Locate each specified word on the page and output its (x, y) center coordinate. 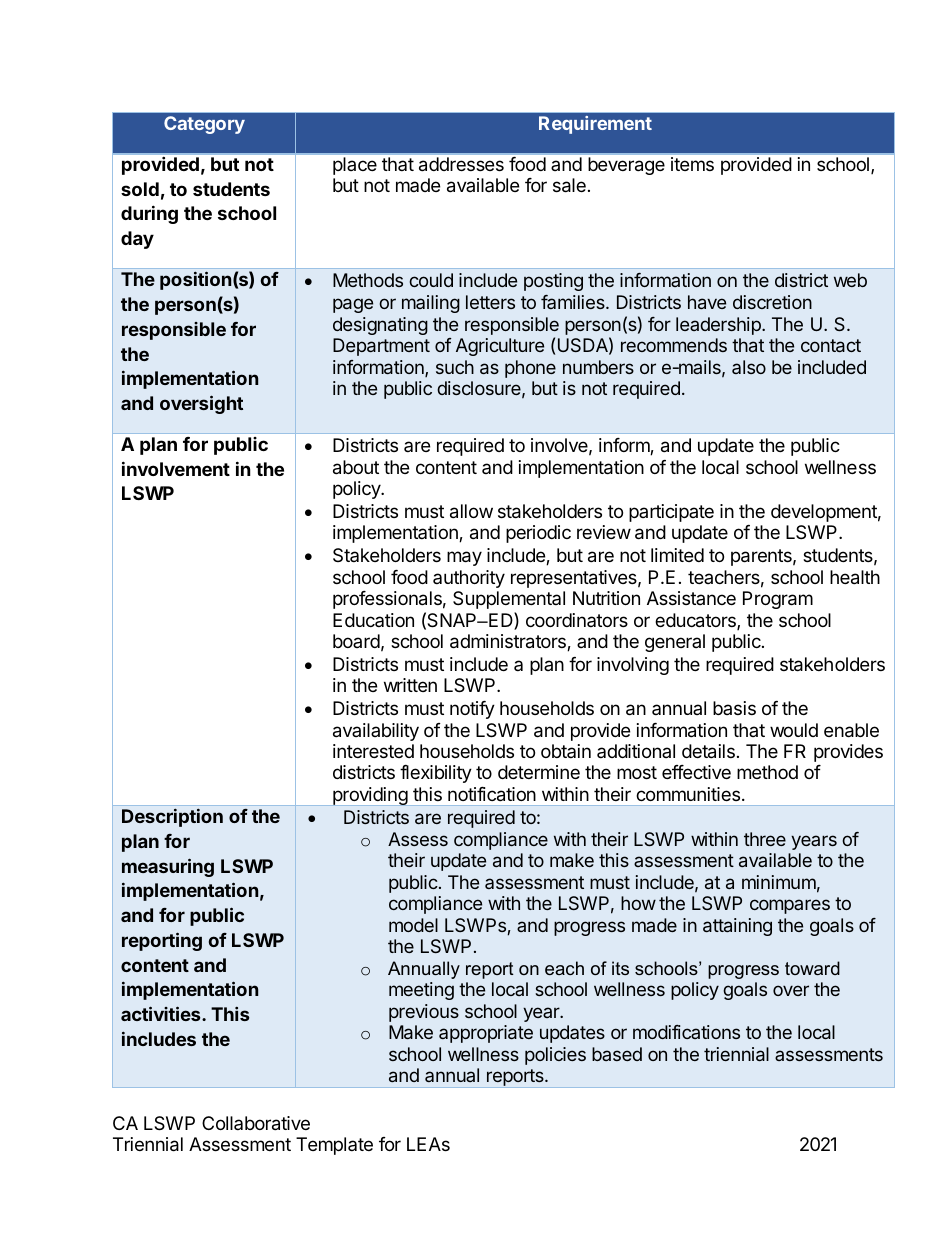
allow (471, 511)
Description (172, 817)
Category (204, 125)
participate (671, 513)
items (692, 164)
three (765, 839)
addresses (461, 164)
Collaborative (256, 1123)
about (356, 467)
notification (492, 794)
